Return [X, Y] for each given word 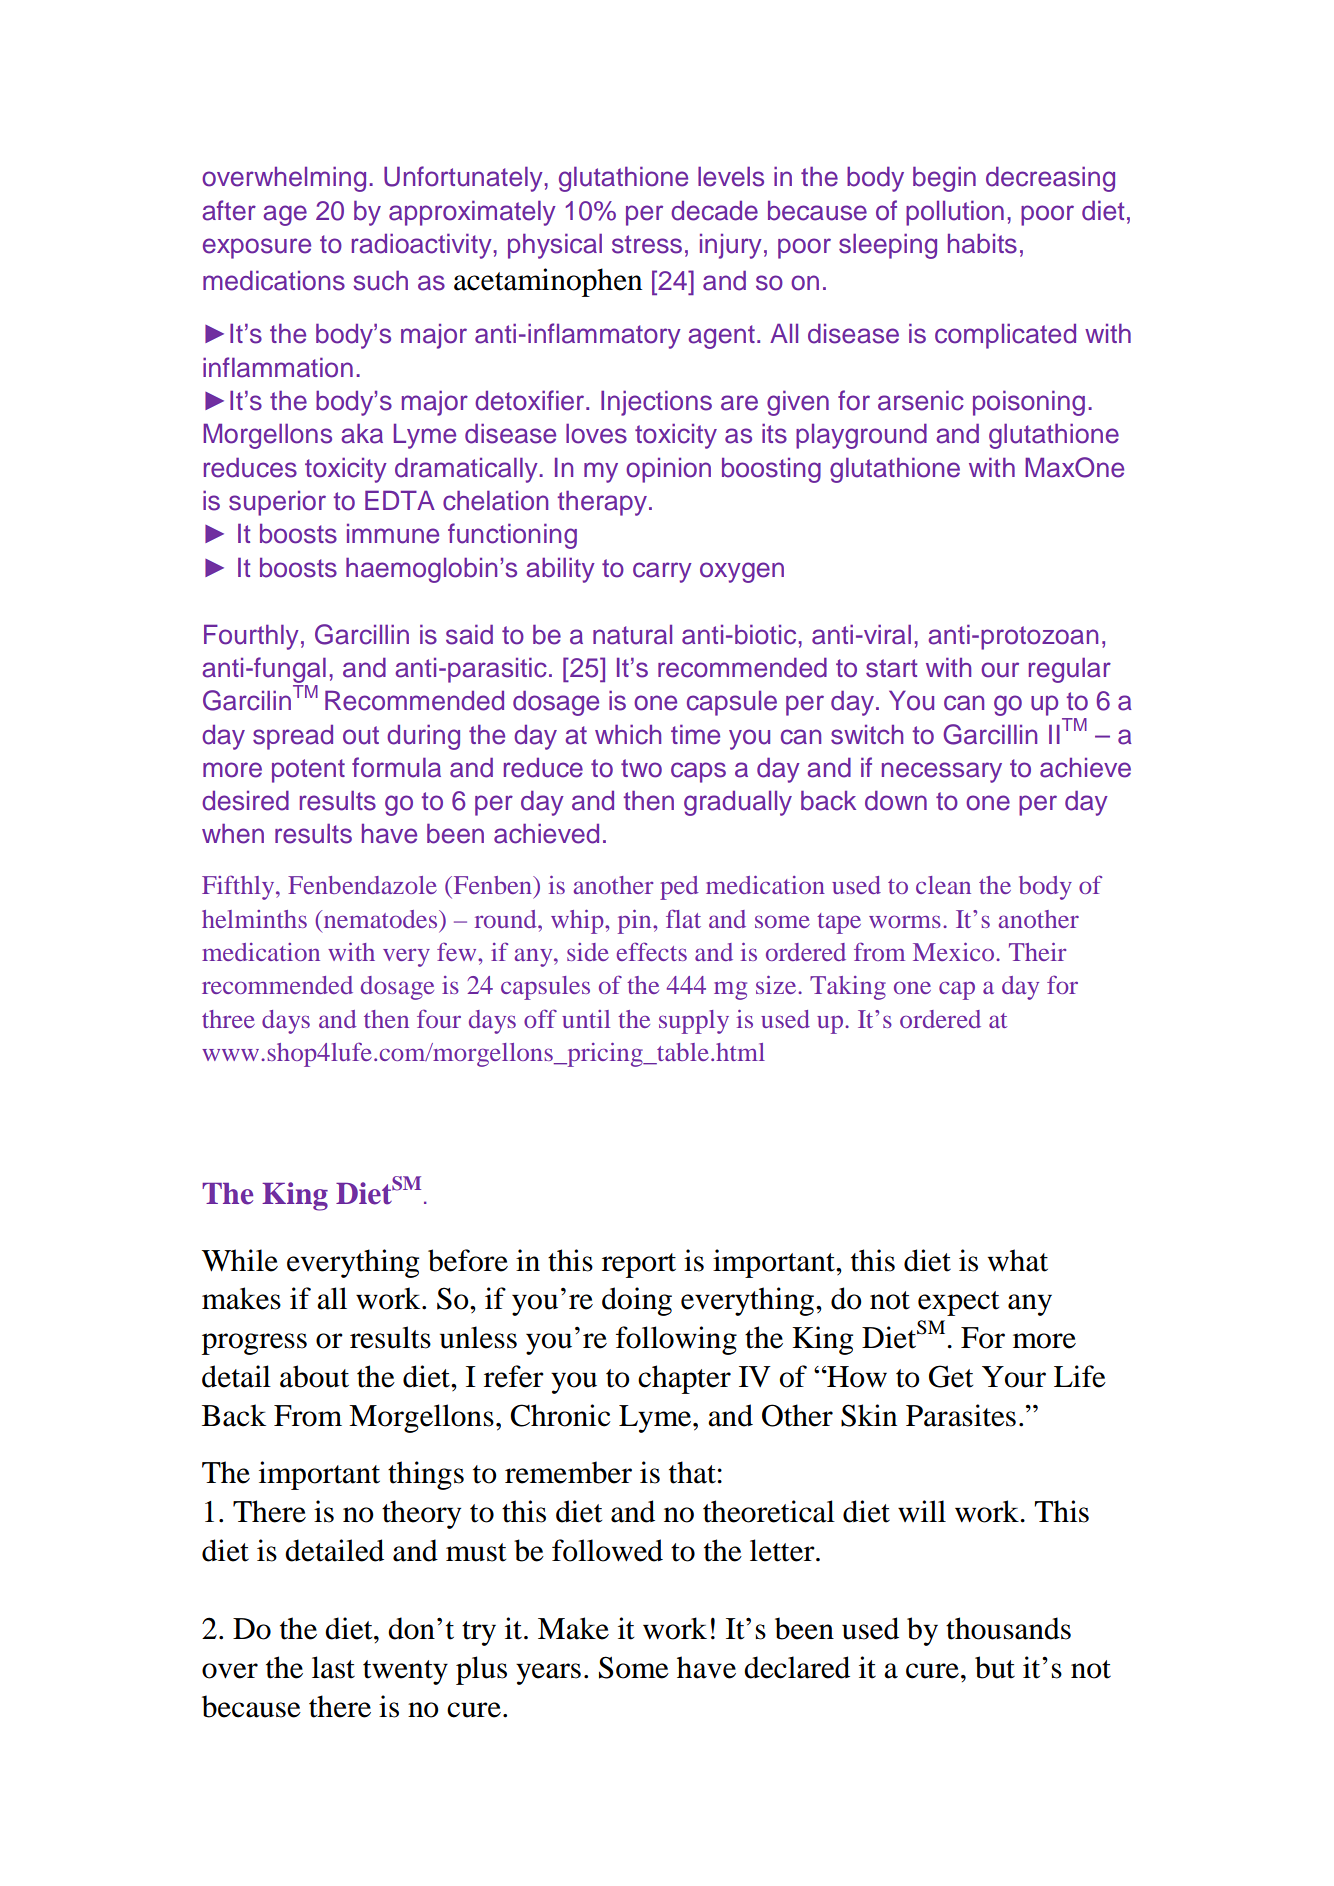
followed [607, 1550]
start [892, 668]
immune [393, 534]
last [333, 1667]
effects [652, 951]
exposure [257, 248]
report [639, 1265]
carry [662, 572]
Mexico [955, 952]
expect [958, 1303]
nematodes [380, 919]
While [240, 1260]
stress [647, 244]
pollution [955, 213]
